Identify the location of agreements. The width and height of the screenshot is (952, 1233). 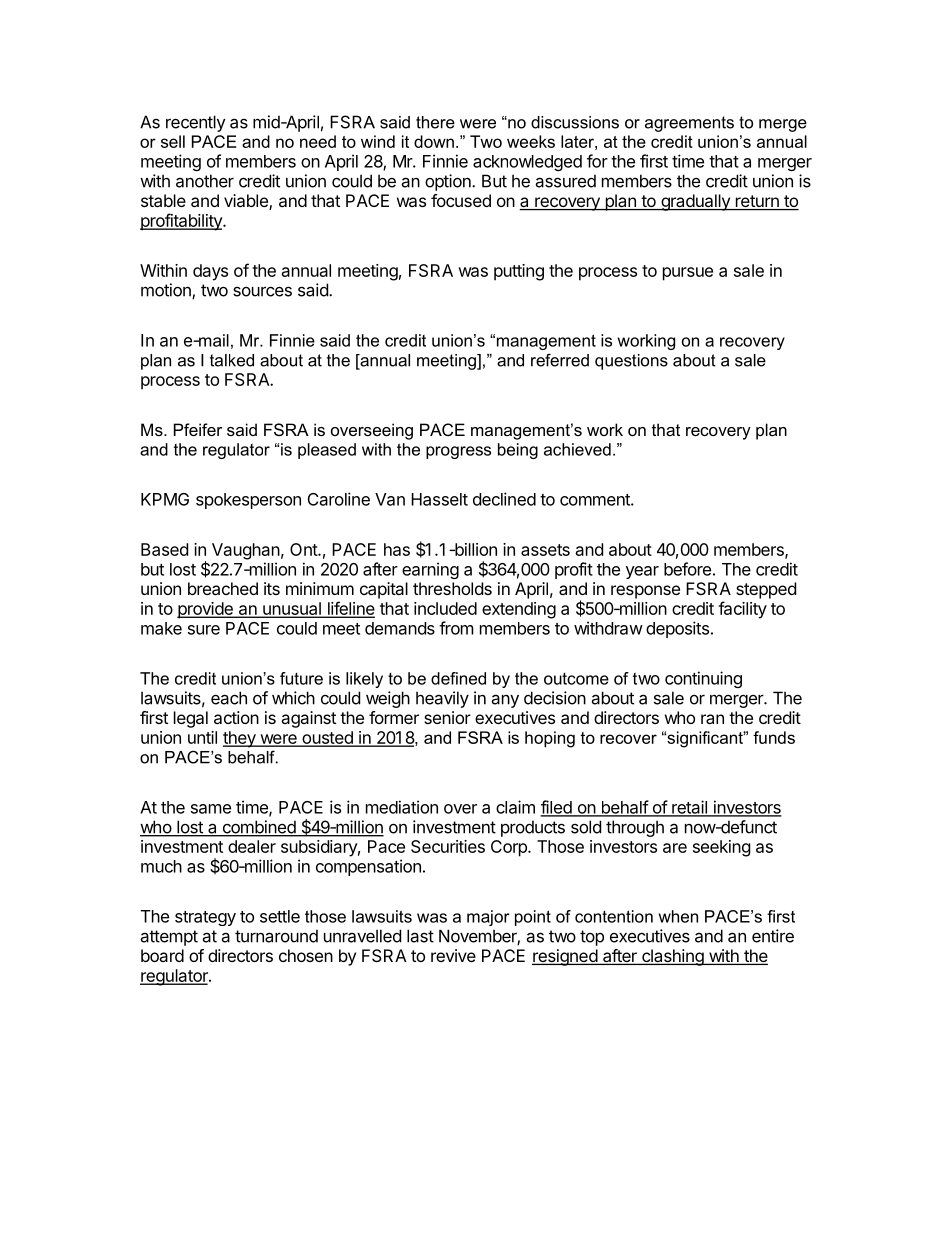
(689, 124).
